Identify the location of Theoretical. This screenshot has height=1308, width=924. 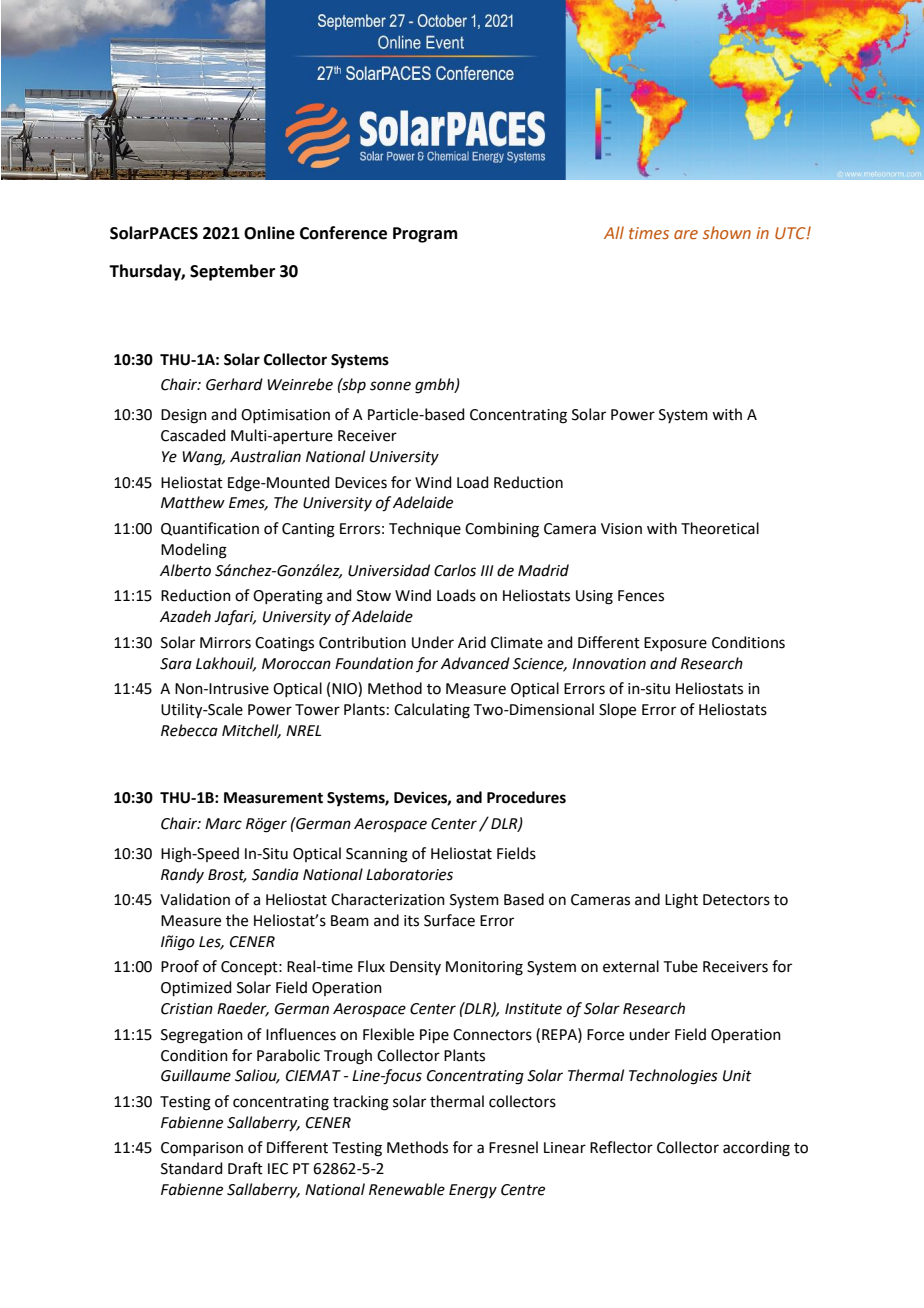
(720, 528).
